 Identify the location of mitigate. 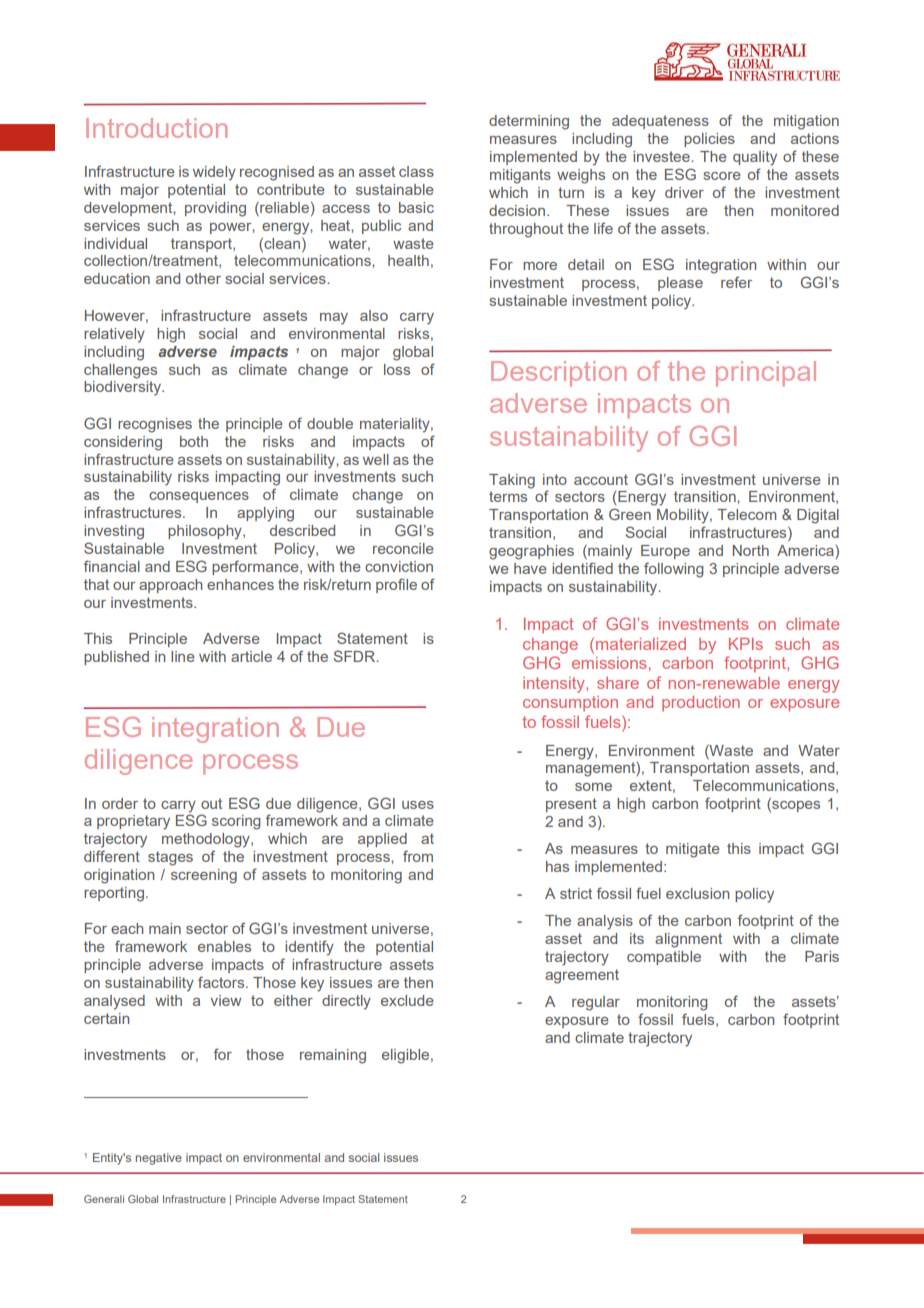
(693, 850).
